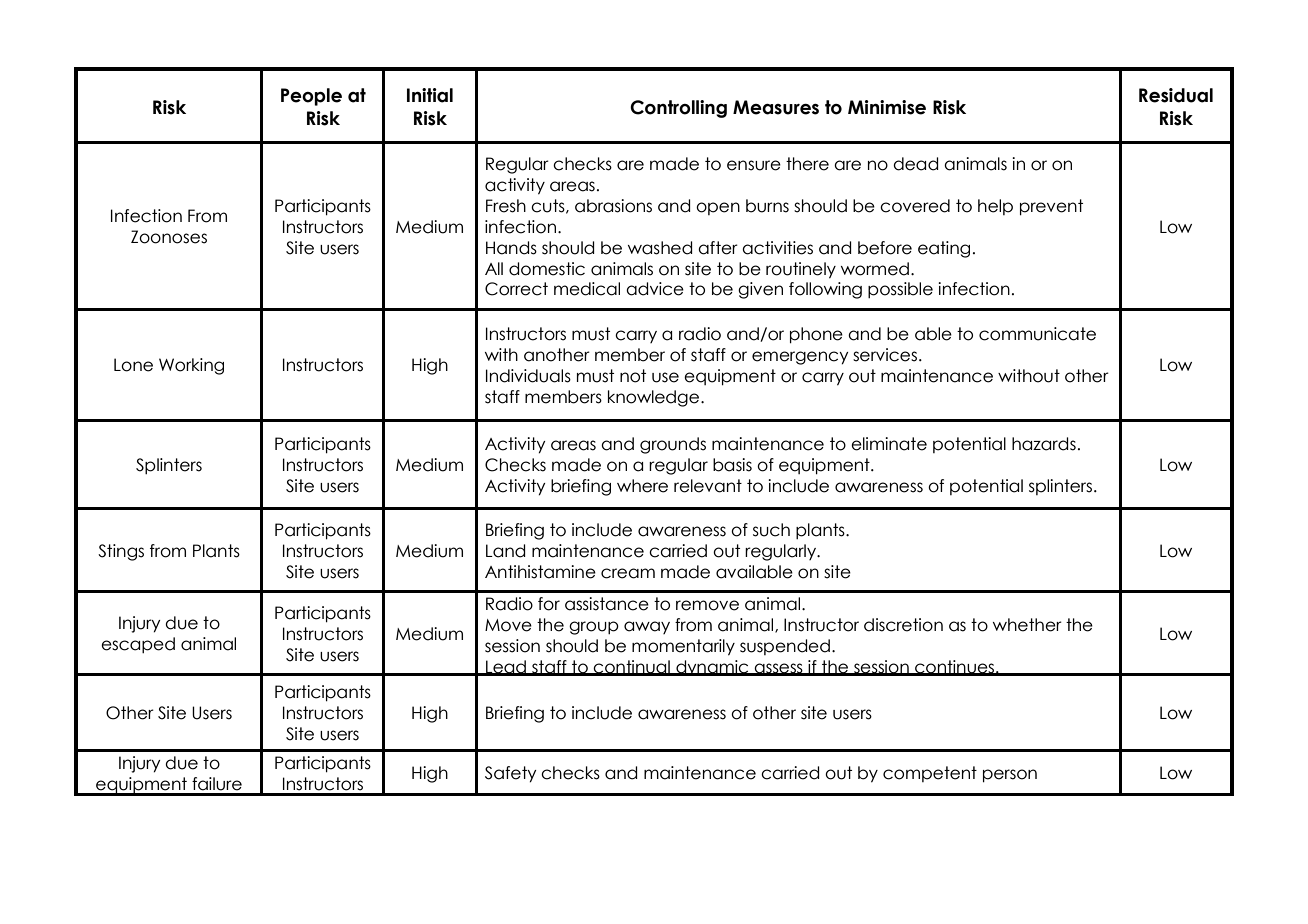 This image has height=924, width=1308. Describe the element at coordinates (311, 97) in the image. I see `People` at that location.
